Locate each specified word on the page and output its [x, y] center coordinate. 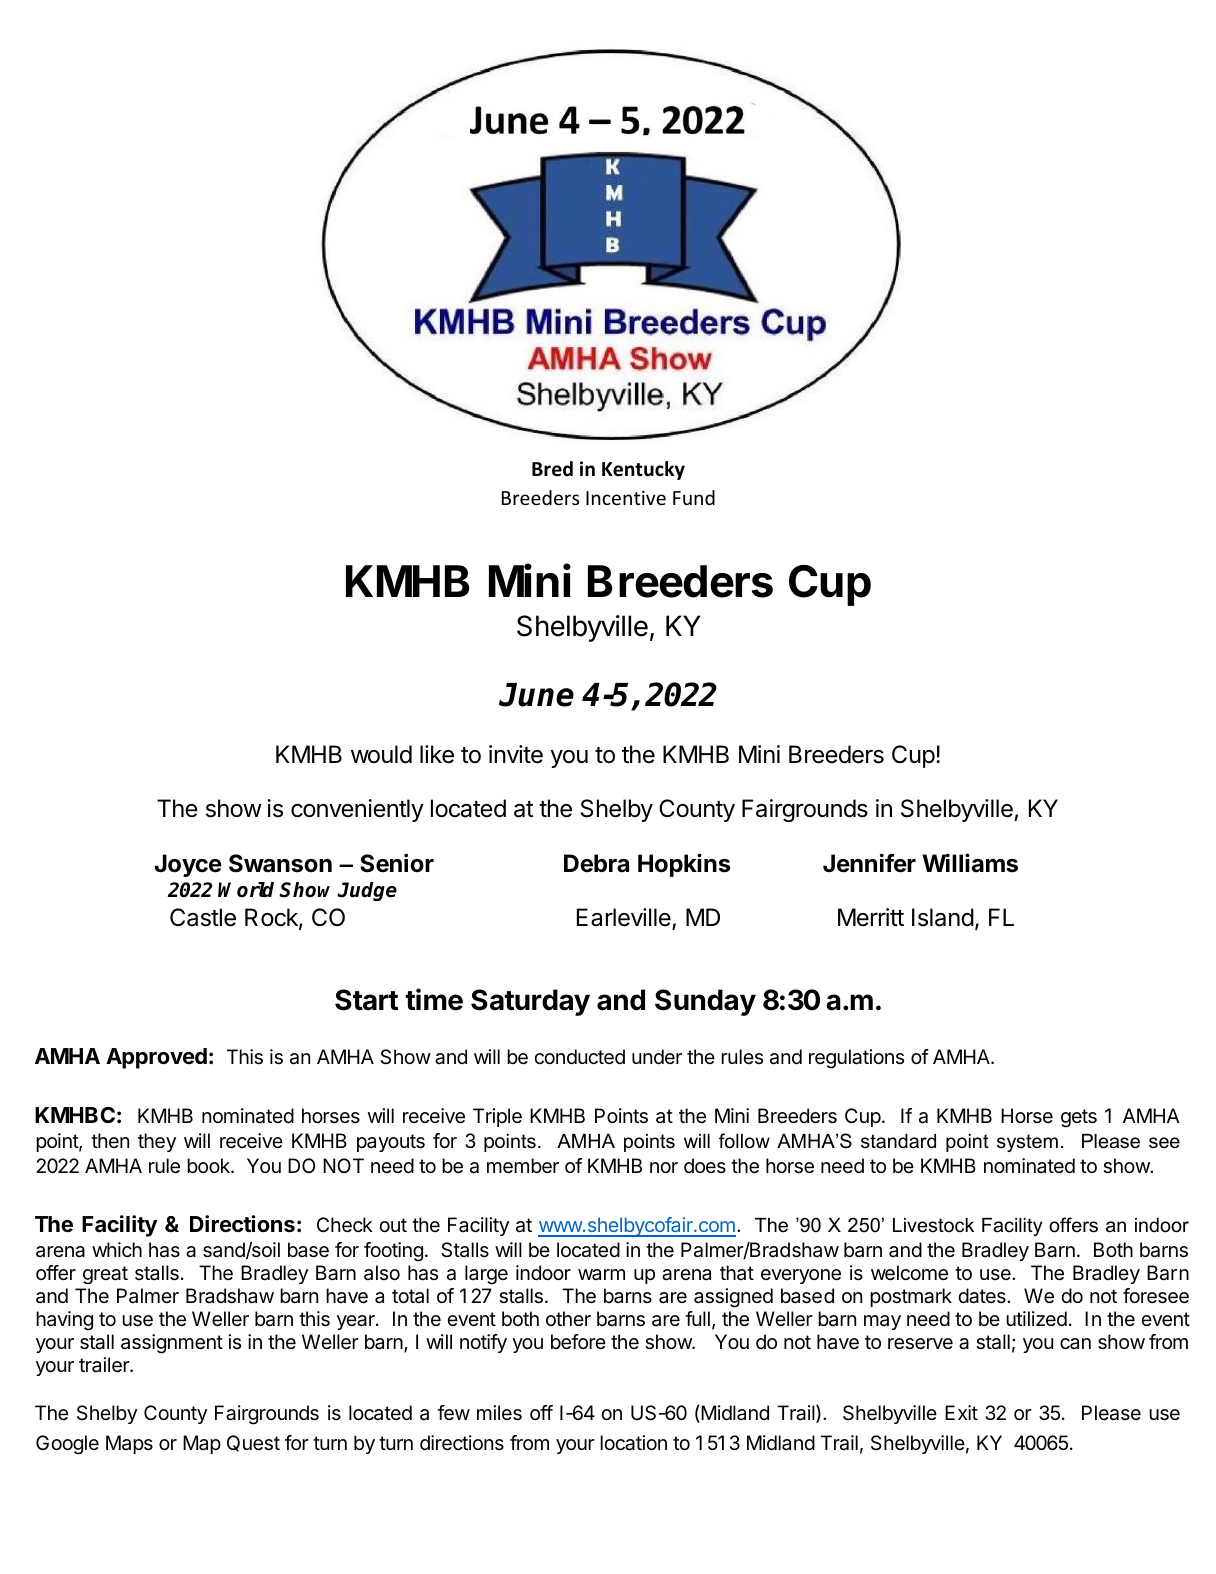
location [633, 1443]
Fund [694, 497]
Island [943, 917]
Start [366, 1000]
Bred [552, 469]
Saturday [530, 1002]
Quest [253, 1443]
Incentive [626, 498]
